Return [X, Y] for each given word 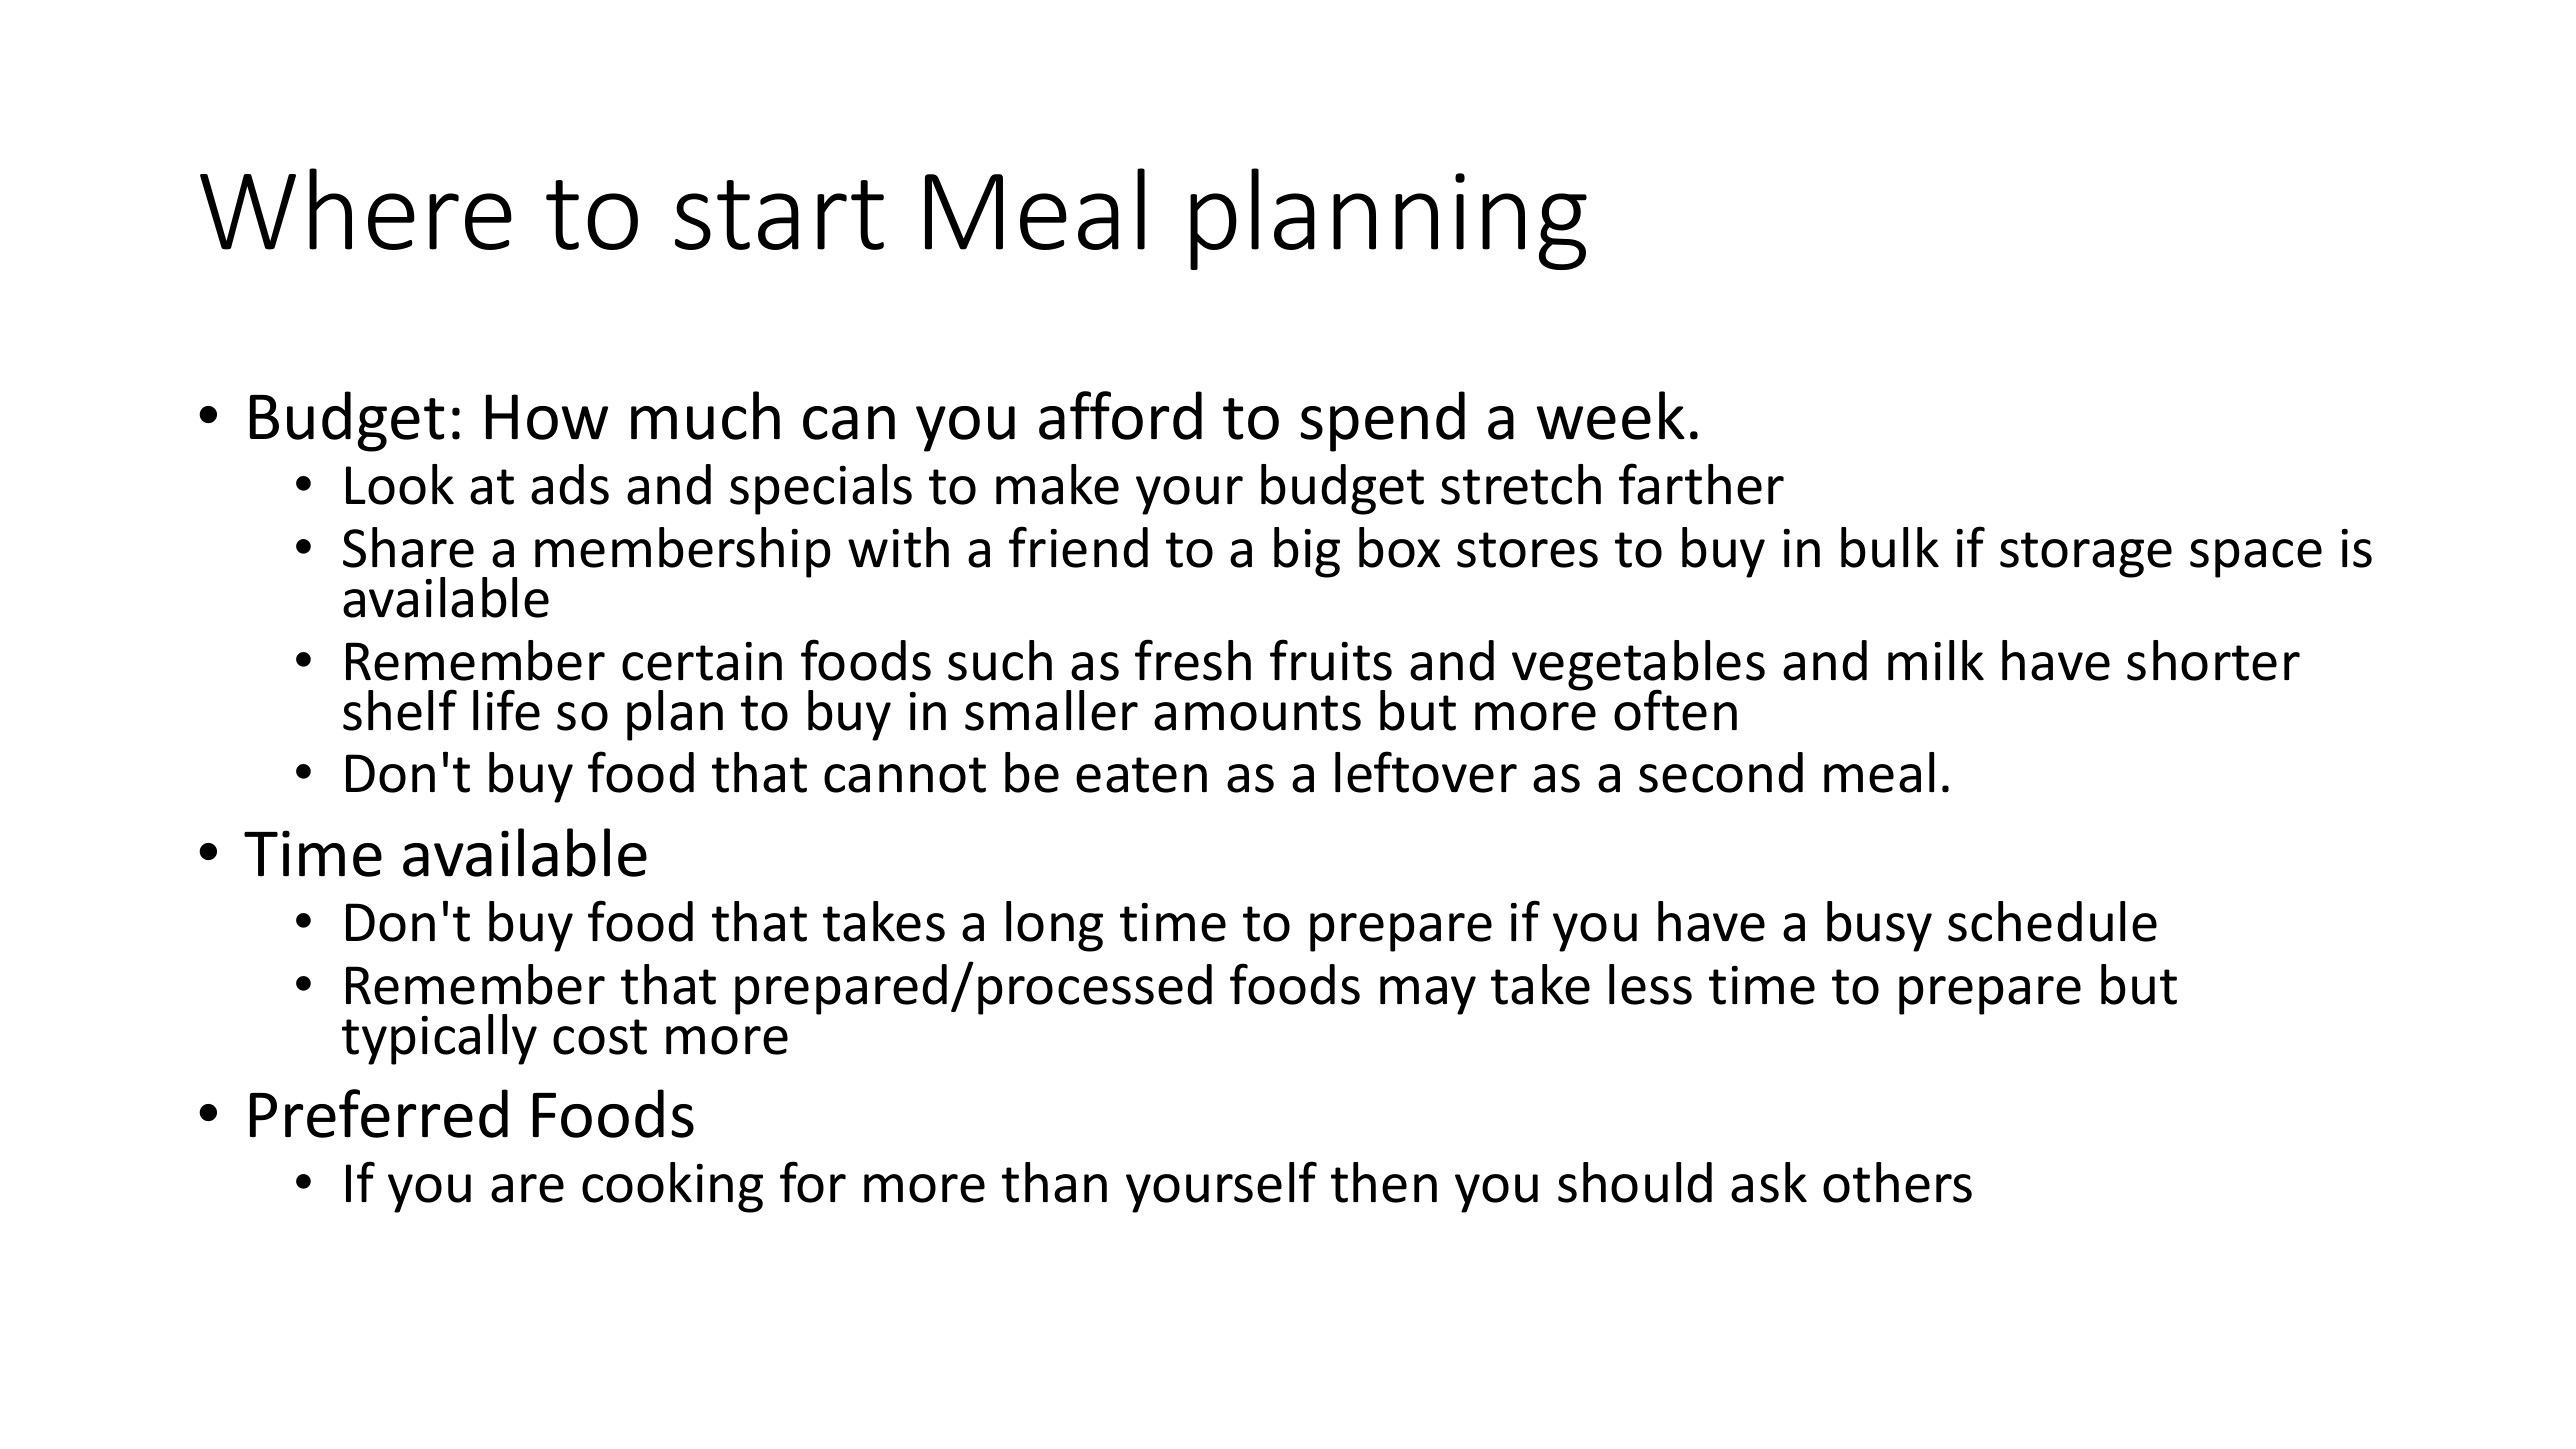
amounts [1257, 713]
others [1897, 1182]
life [506, 710]
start [779, 215]
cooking [672, 1187]
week [1611, 415]
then [1384, 1182]
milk [1936, 660]
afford [1120, 415]
